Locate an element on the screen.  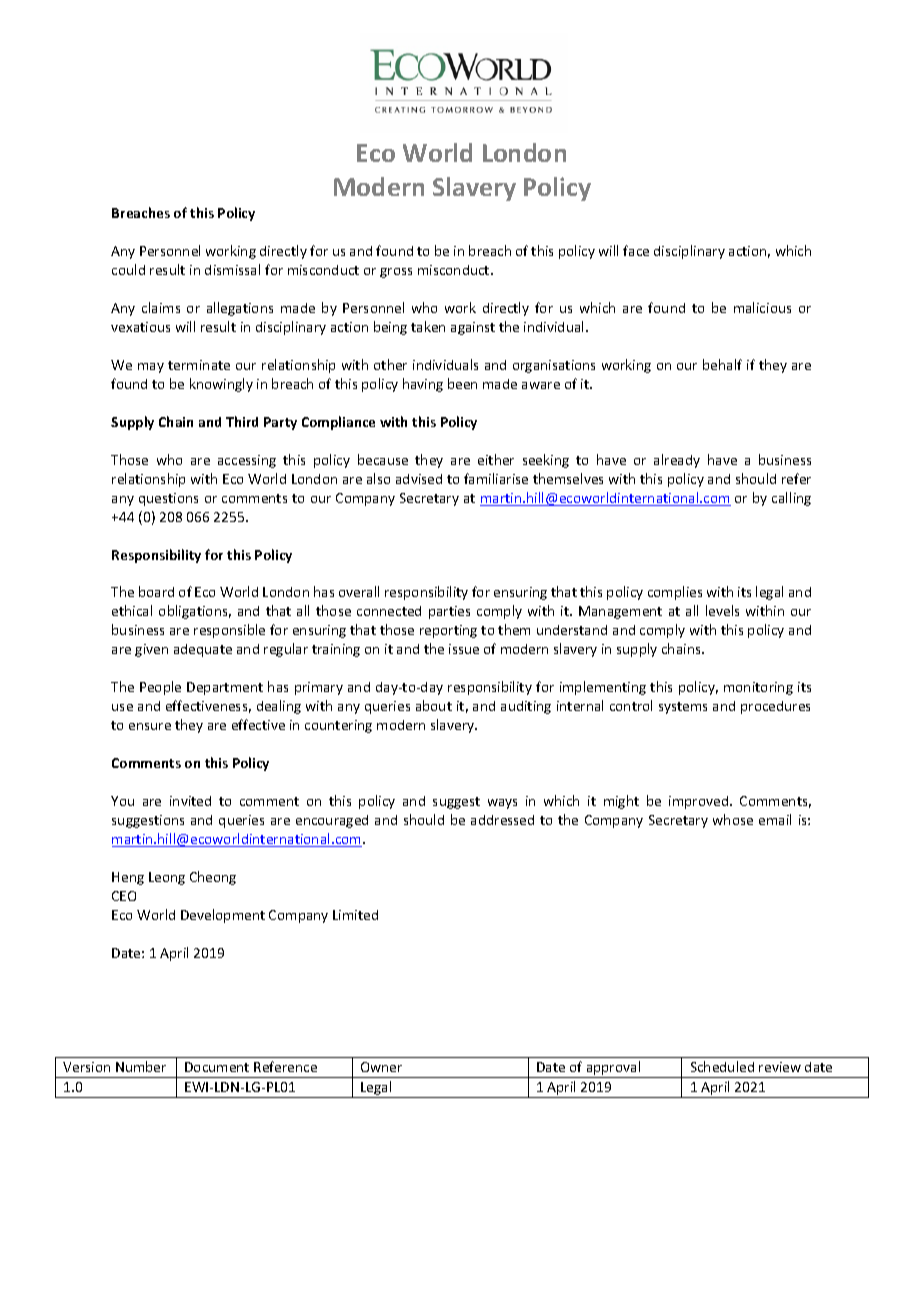
monitoring is located at coordinates (758, 688).
